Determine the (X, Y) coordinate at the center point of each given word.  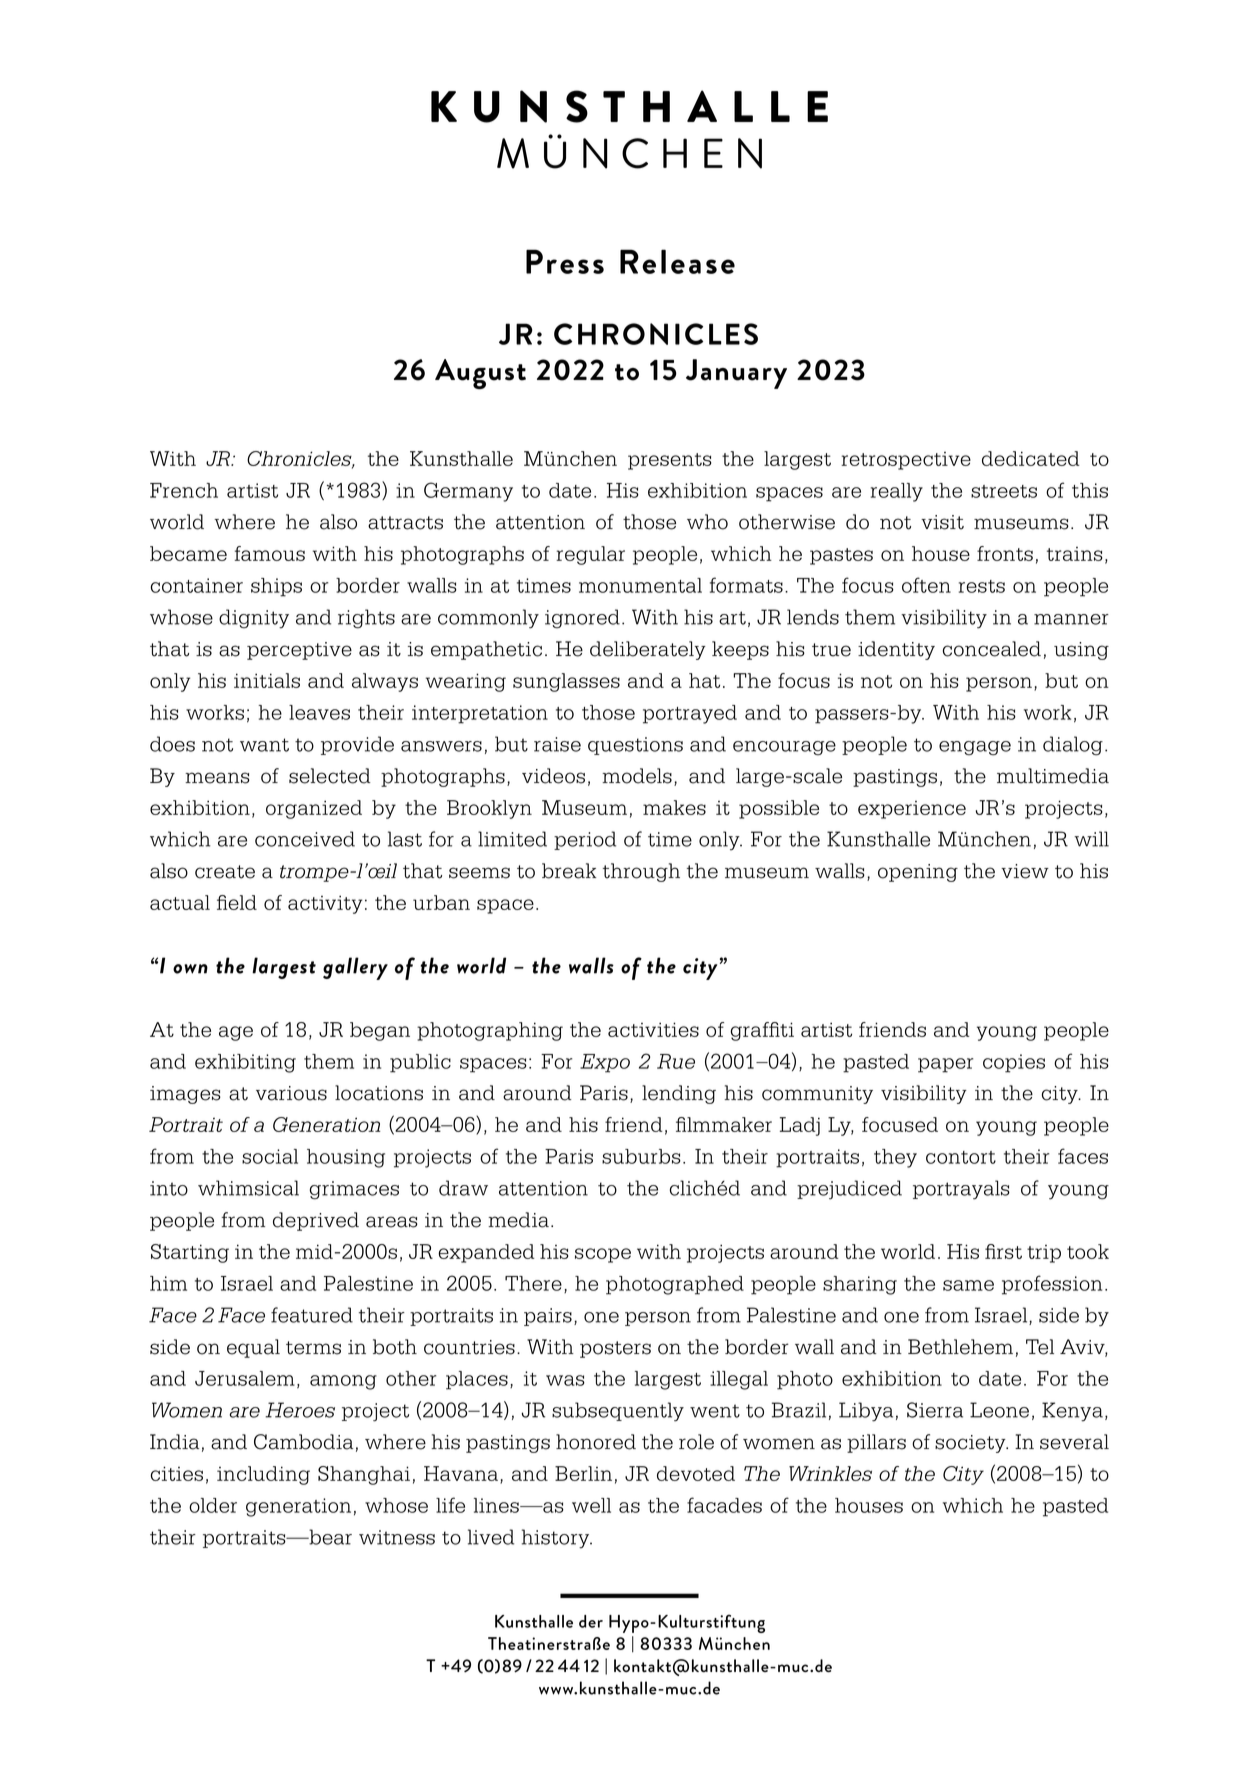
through (641, 872)
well (591, 1505)
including (263, 1475)
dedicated (1030, 458)
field (237, 902)
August (480, 374)
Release (677, 261)
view (1025, 871)
